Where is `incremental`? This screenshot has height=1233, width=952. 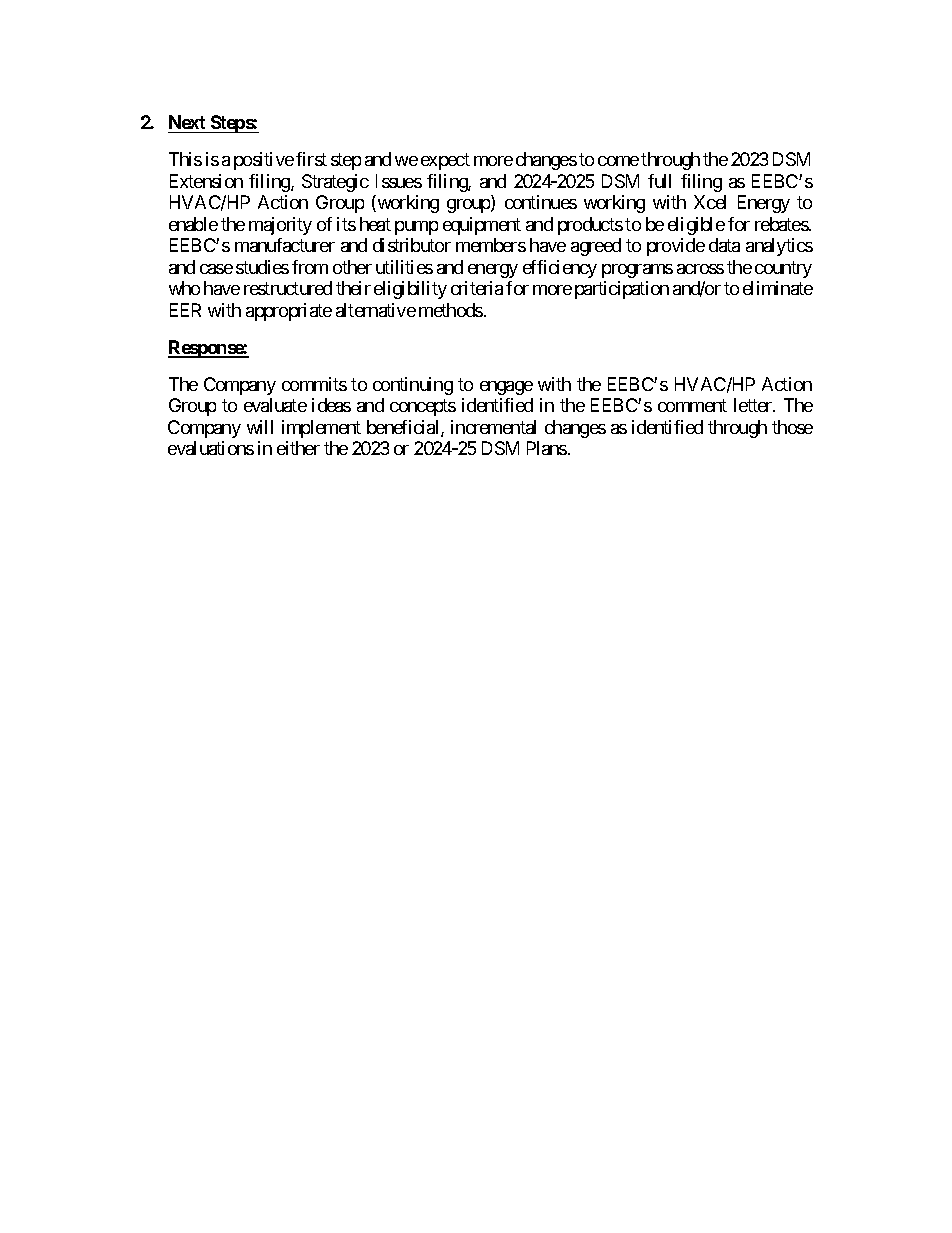 incremental is located at coordinates (493, 427).
